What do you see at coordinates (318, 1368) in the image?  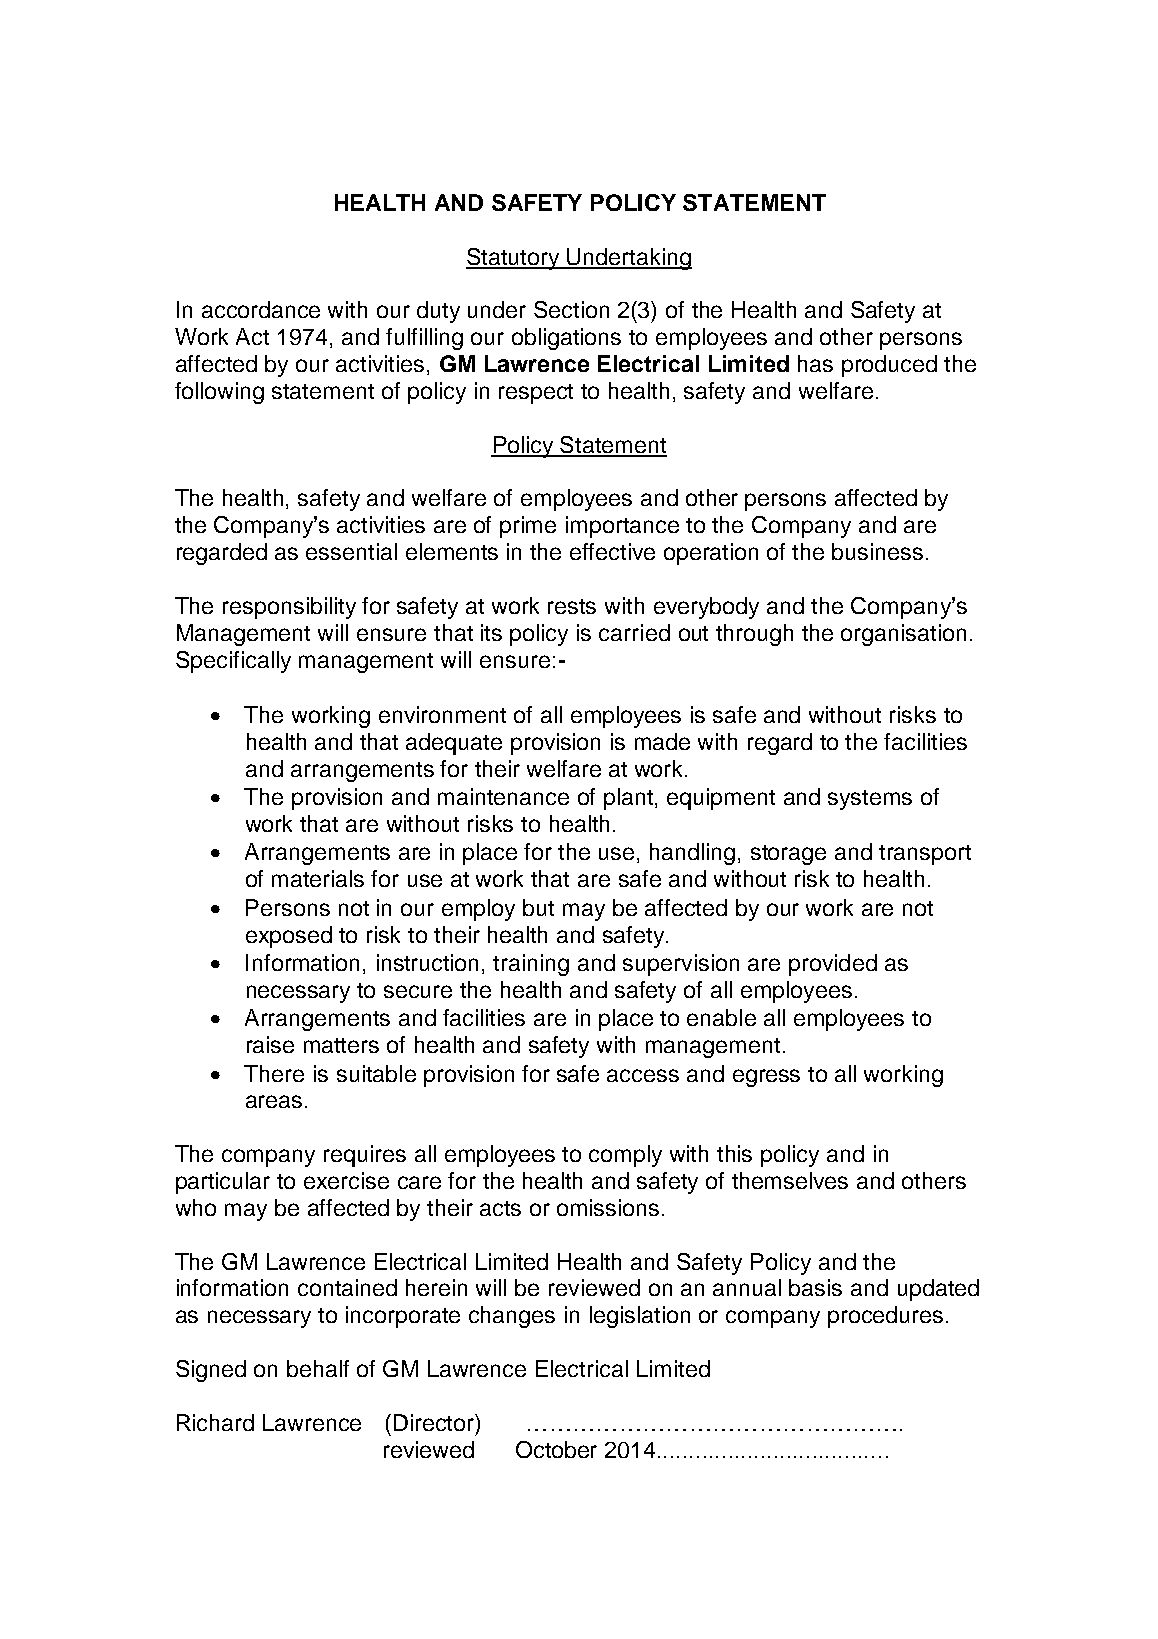 I see `behalf` at bounding box center [318, 1368].
